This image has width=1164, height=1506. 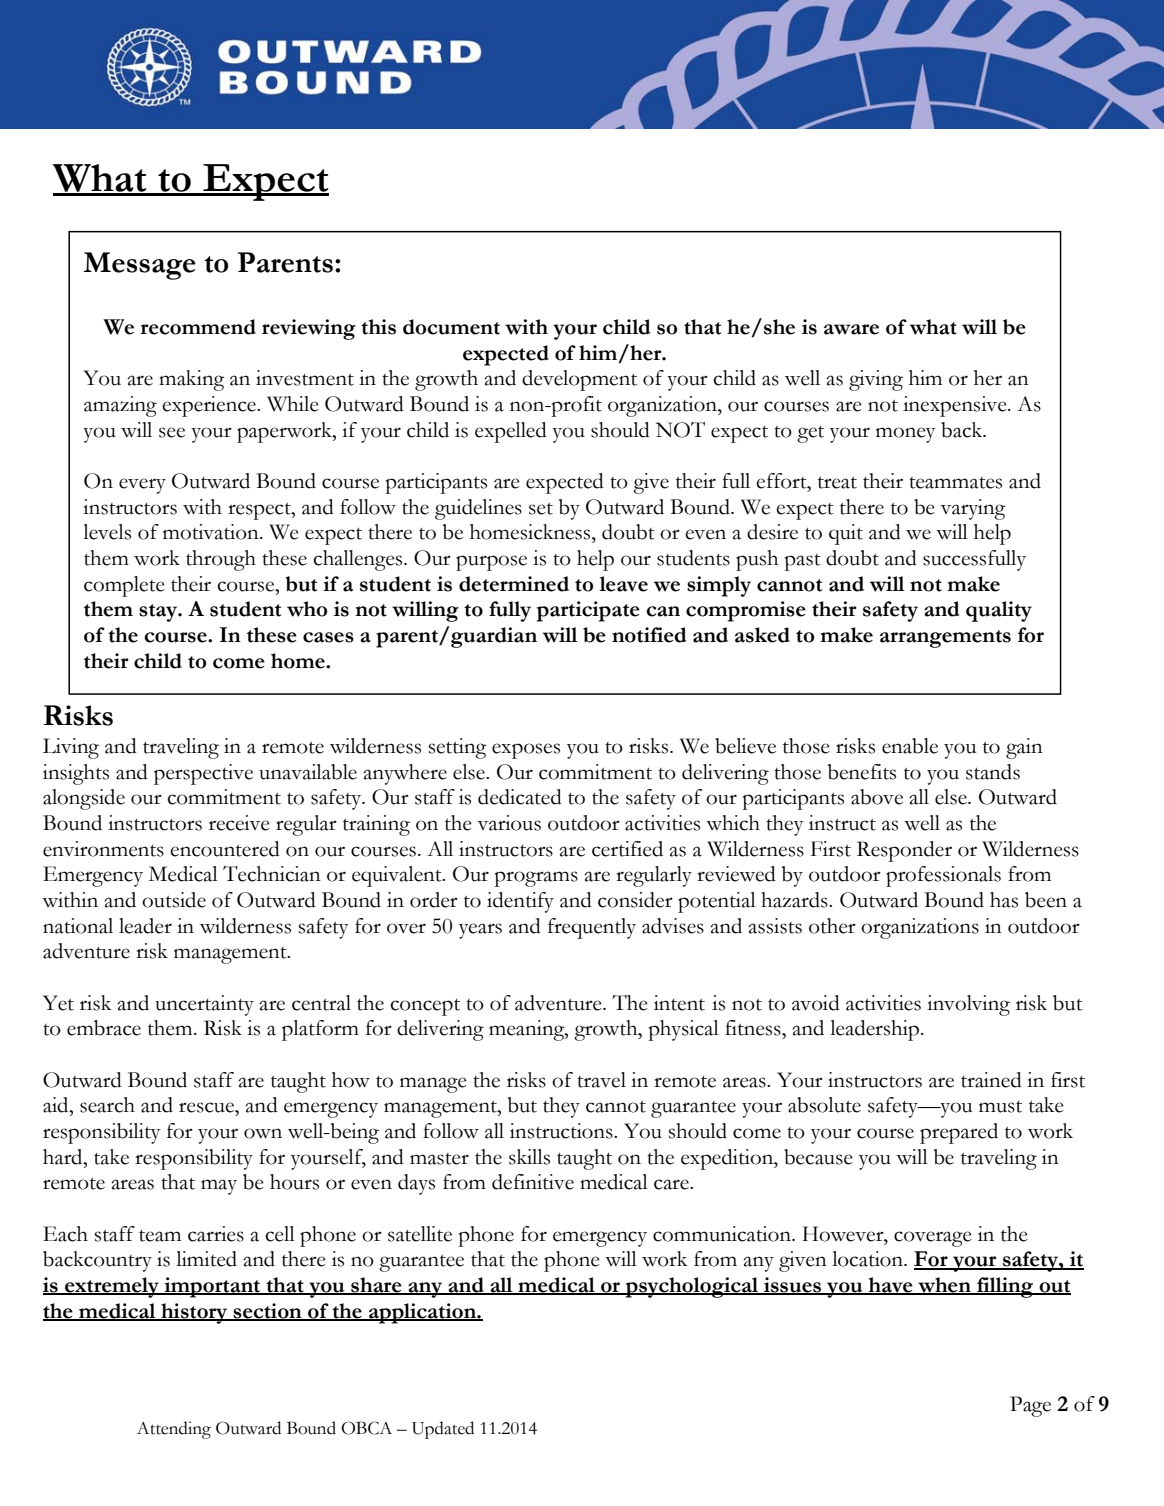 I want to click on Updated, so click(x=443, y=1430).
